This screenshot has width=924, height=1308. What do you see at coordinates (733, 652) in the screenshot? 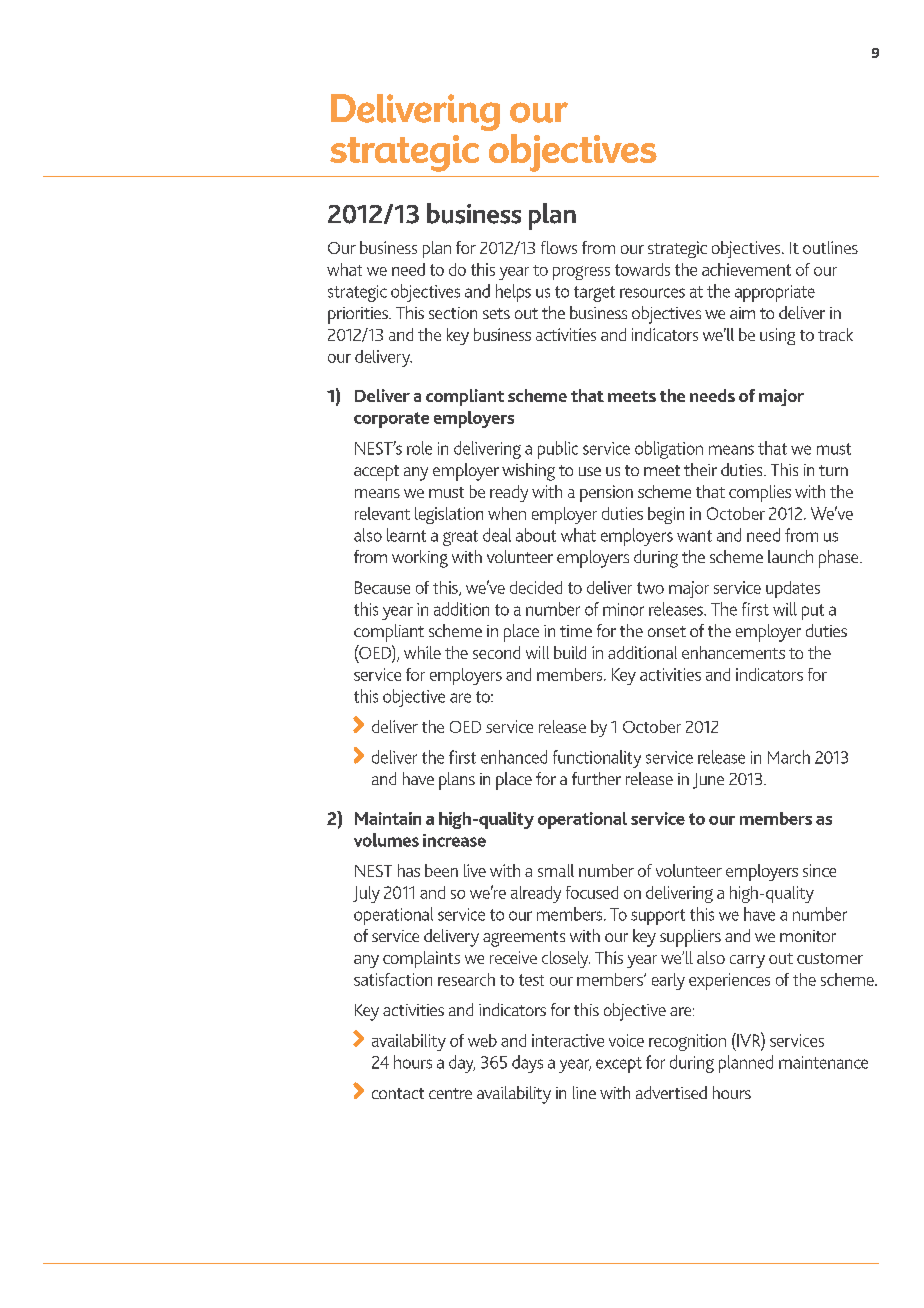
I see `enhancements` at bounding box center [733, 652].
